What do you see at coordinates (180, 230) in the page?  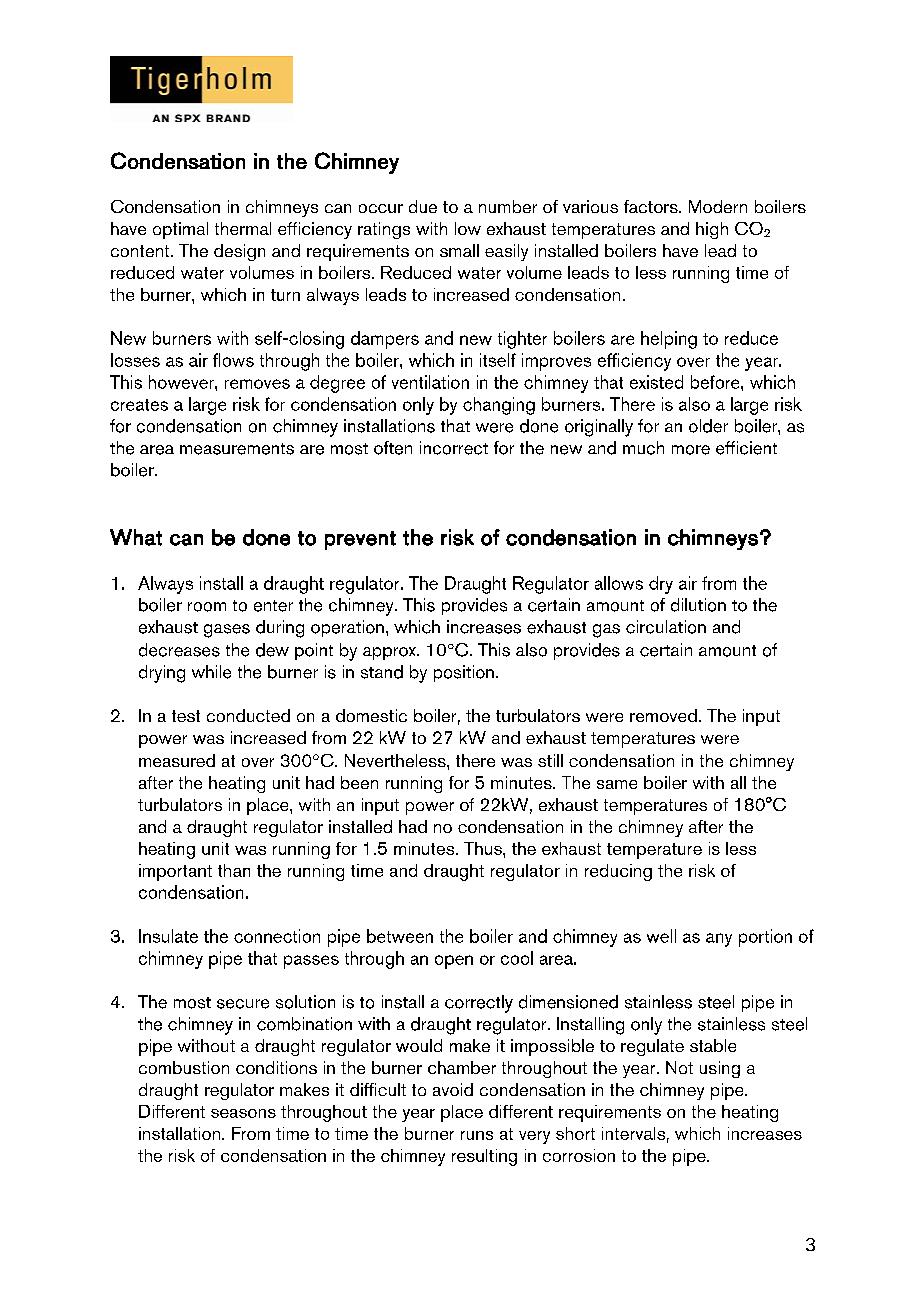 I see `optimal` at bounding box center [180, 230].
